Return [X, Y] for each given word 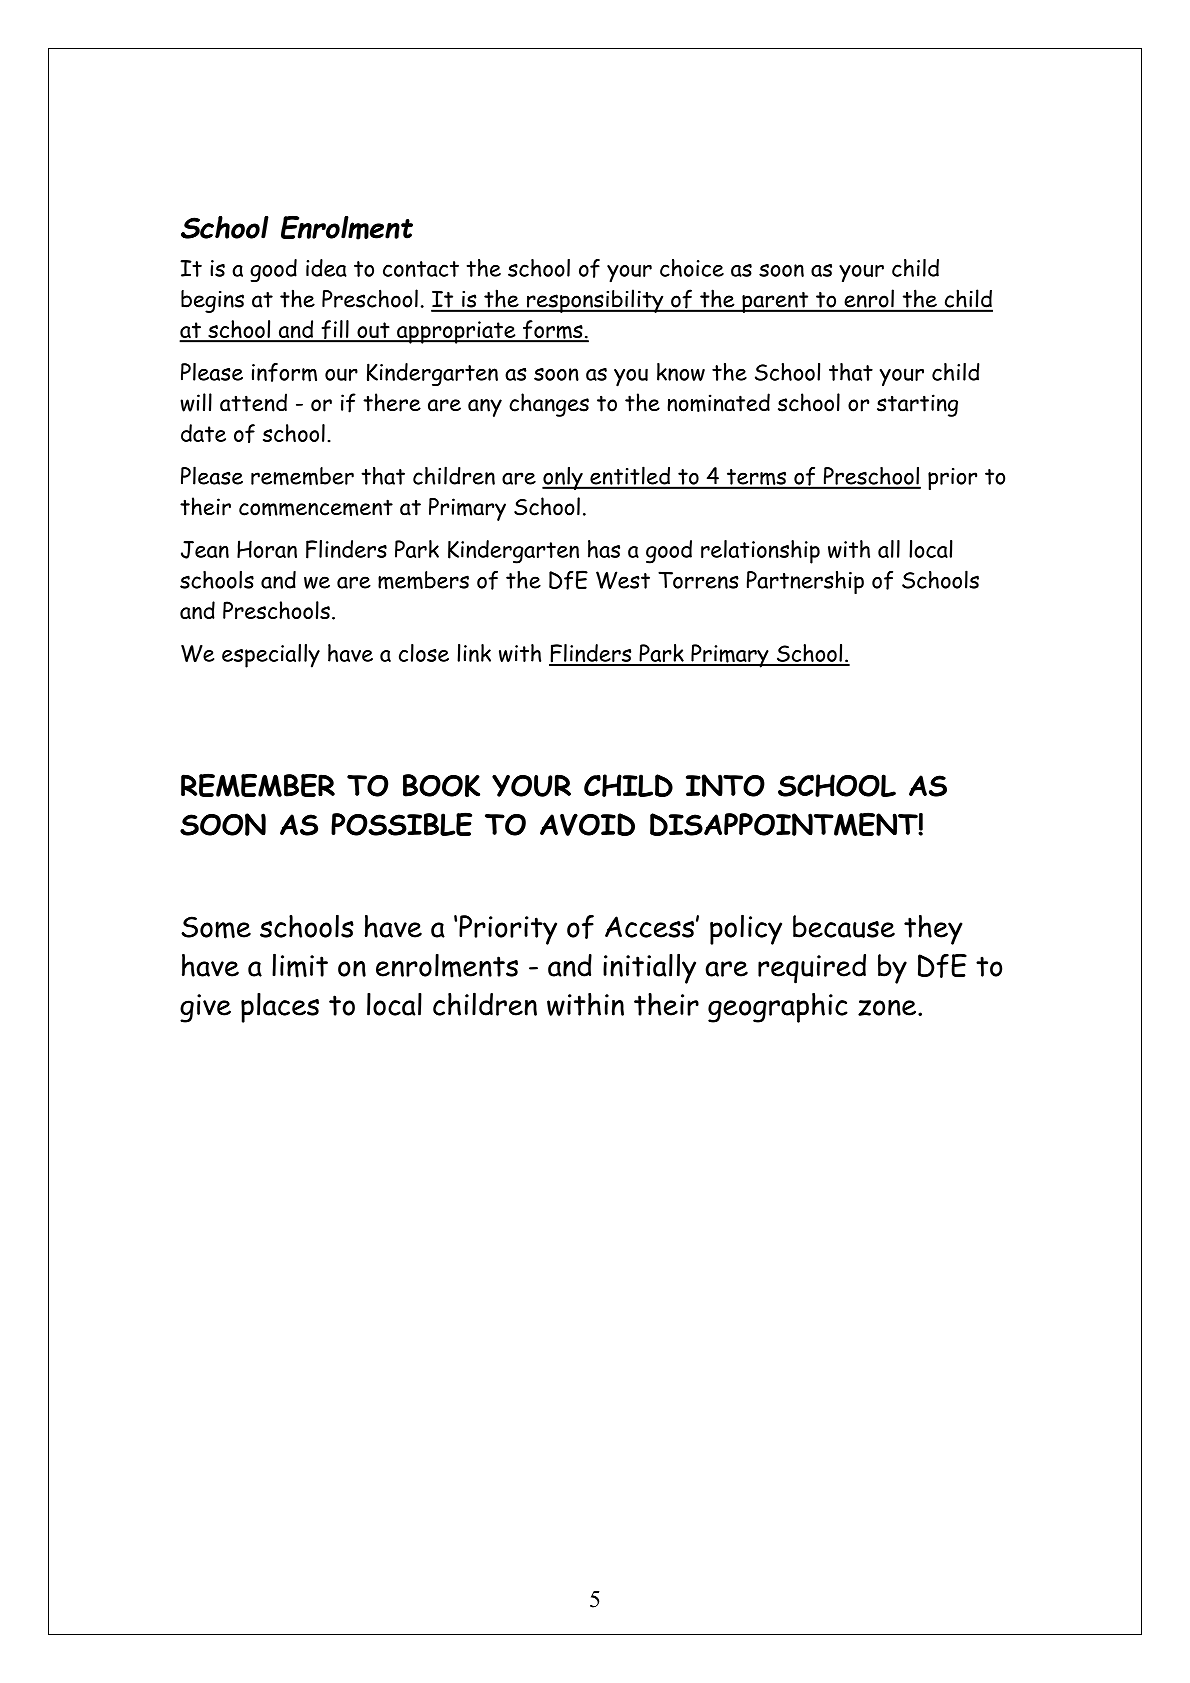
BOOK [441, 785]
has [604, 549]
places [280, 1008]
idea [326, 268]
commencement [316, 507]
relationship [760, 552]
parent [775, 302]
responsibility [595, 301]
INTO [725, 785]
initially [649, 968]
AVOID [587, 824]
